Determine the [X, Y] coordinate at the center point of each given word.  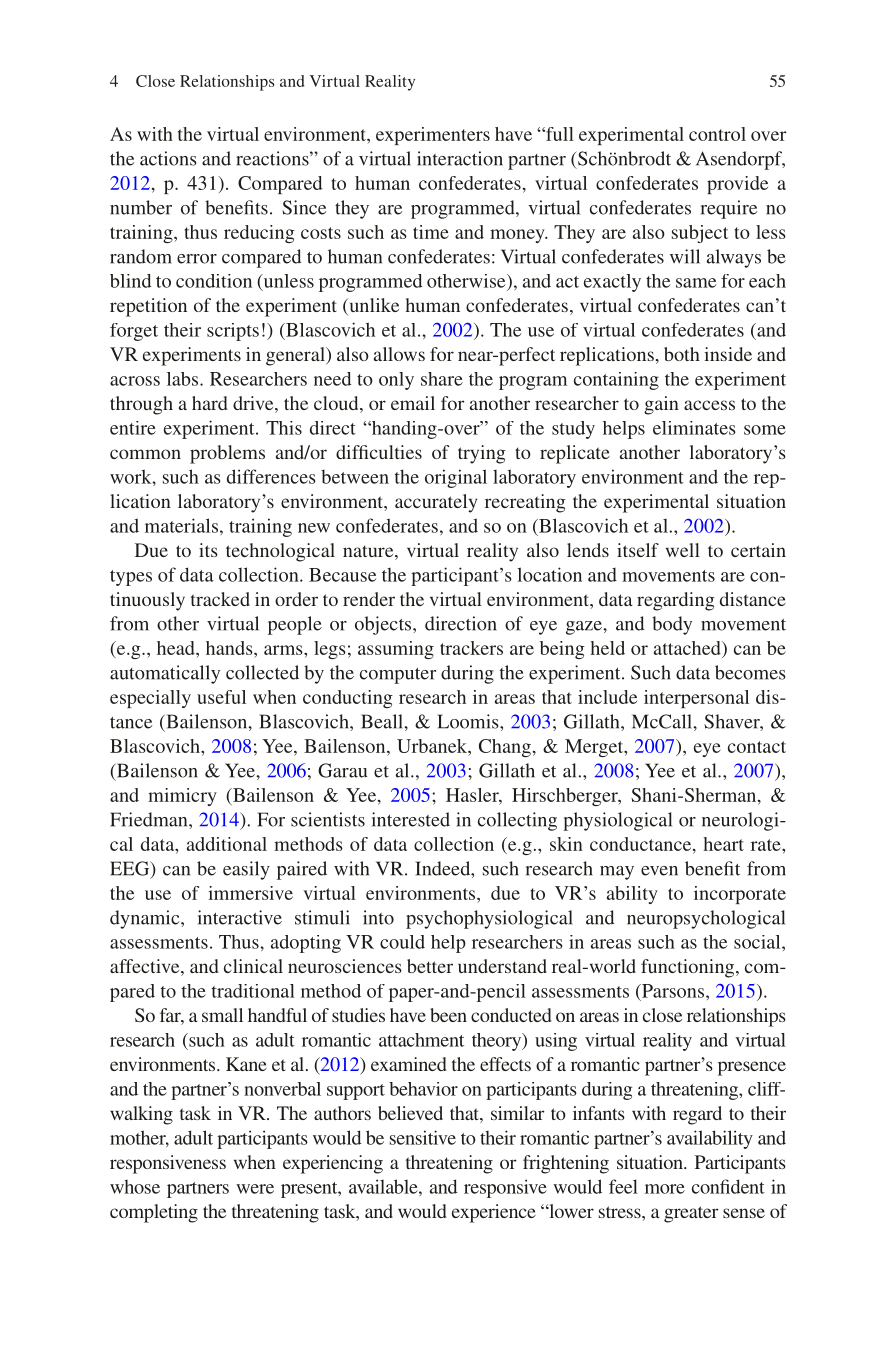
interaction [460, 158]
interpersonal [696, 699]
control [717, 134]
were [255, 1189]
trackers [471, 648]
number [141, 207]
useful [221, 697]
